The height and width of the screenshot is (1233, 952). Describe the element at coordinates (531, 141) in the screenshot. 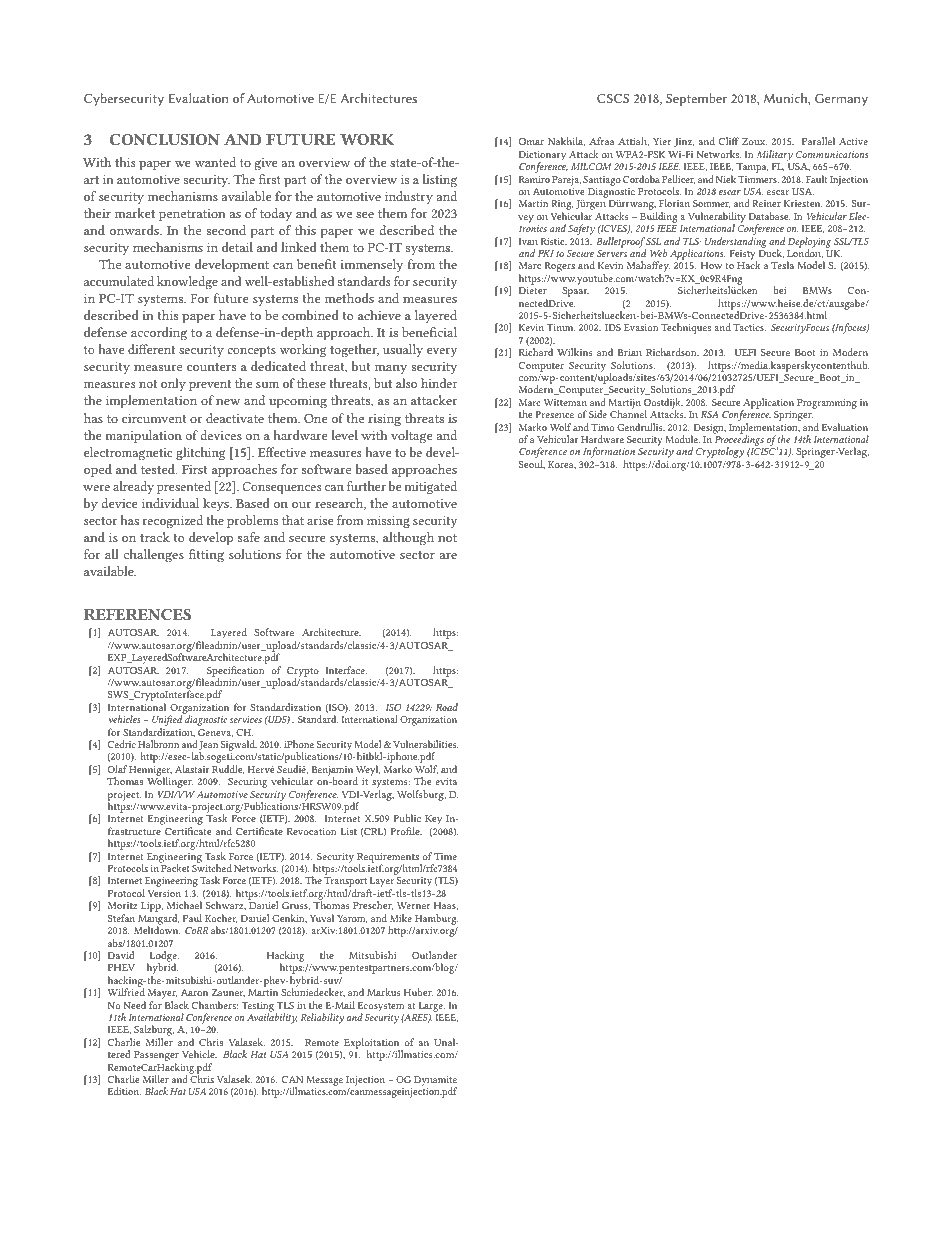

I see `Omar` at that location.
